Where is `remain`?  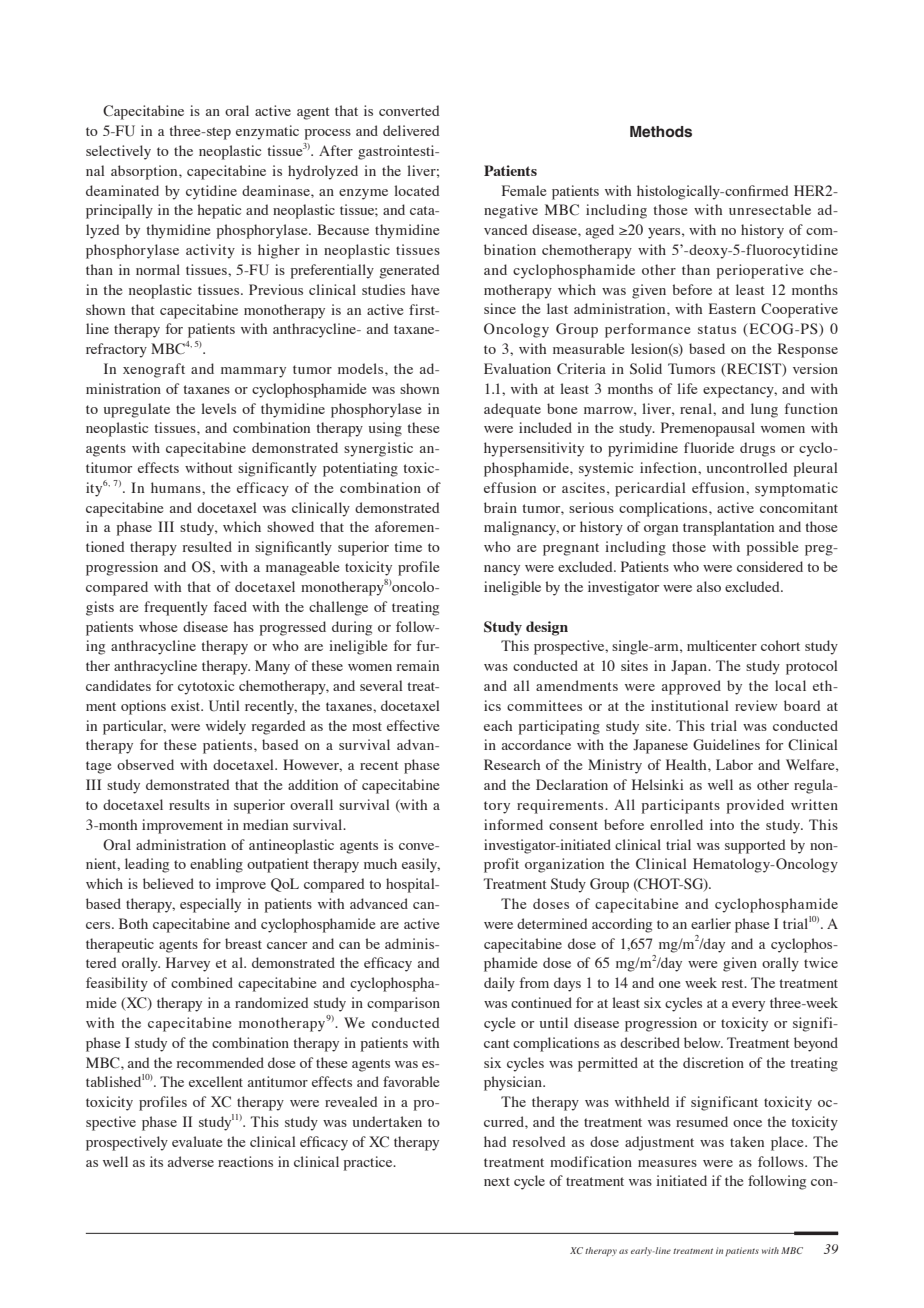
remain is located at coordinates (418, 665).
